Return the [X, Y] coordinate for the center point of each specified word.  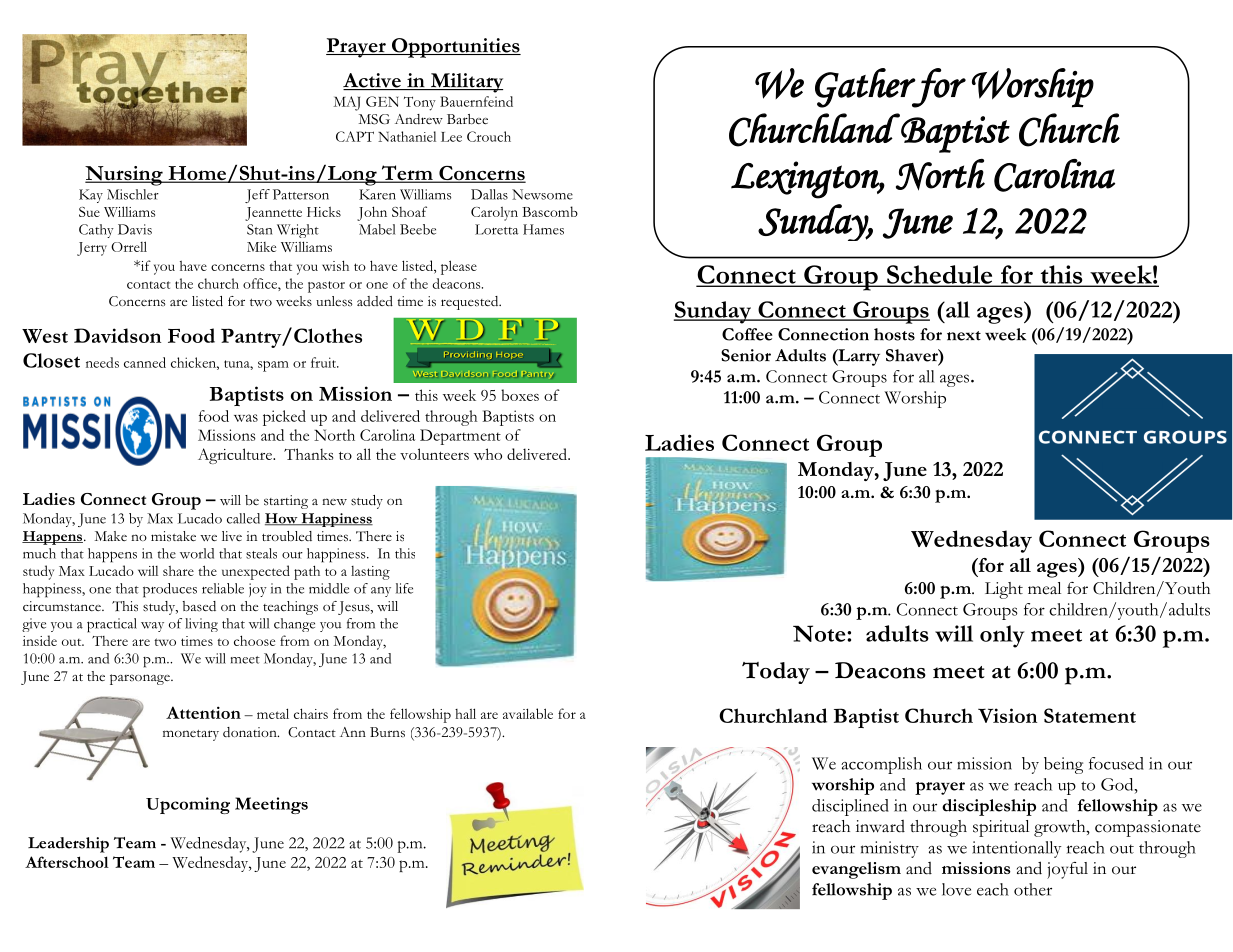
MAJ [346, 103]
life [404, 588]
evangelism [856, 870]
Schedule [940, 275]
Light [1004, 590]
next [964, 336]
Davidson [117, 335]
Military [465, 83]
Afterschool [67, 862]
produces [170, 590]
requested [471, 303]
